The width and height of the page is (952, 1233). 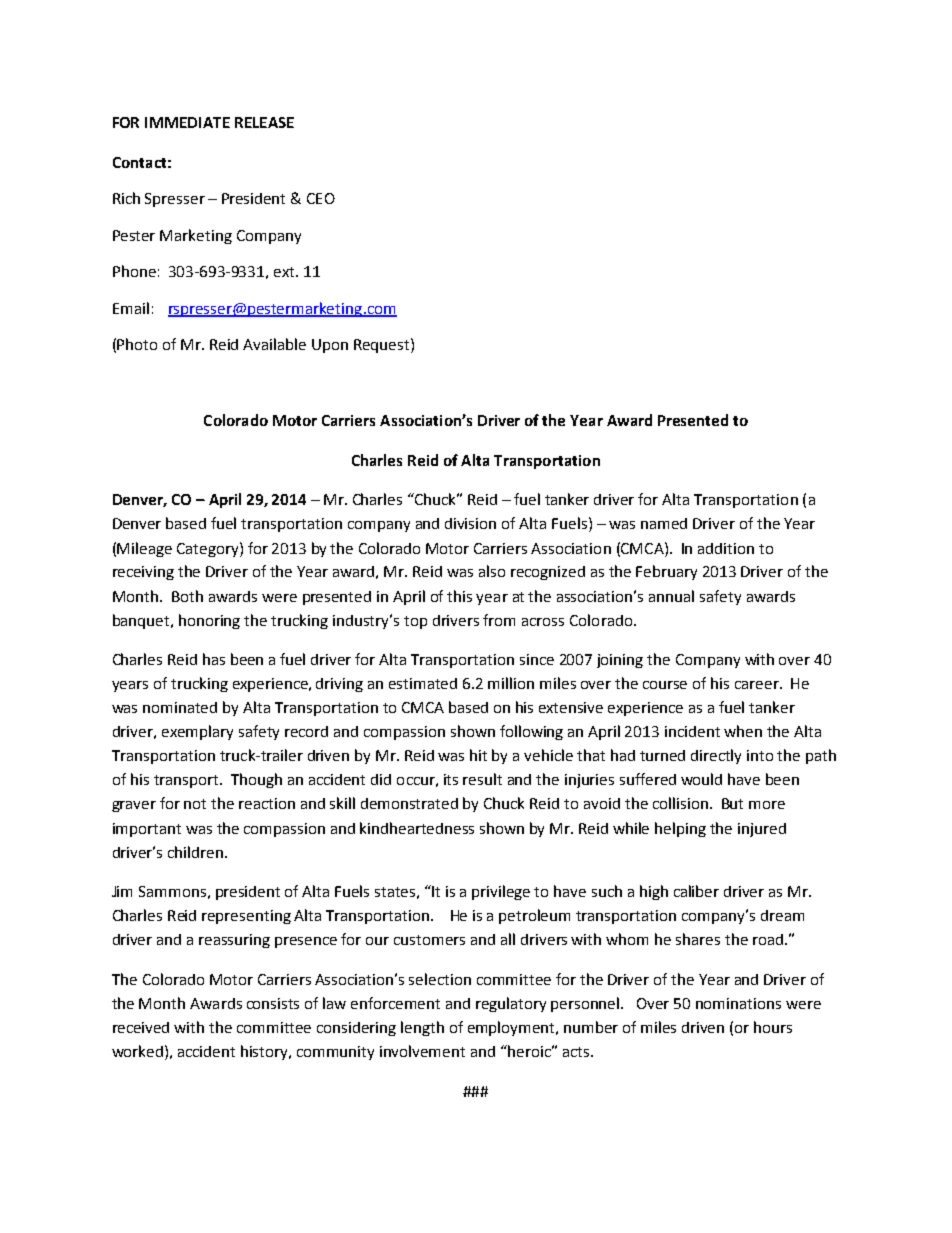 What do you see at coordinates (187, 596) in the page?
I see `Both` at bounding box center [187, 596].
